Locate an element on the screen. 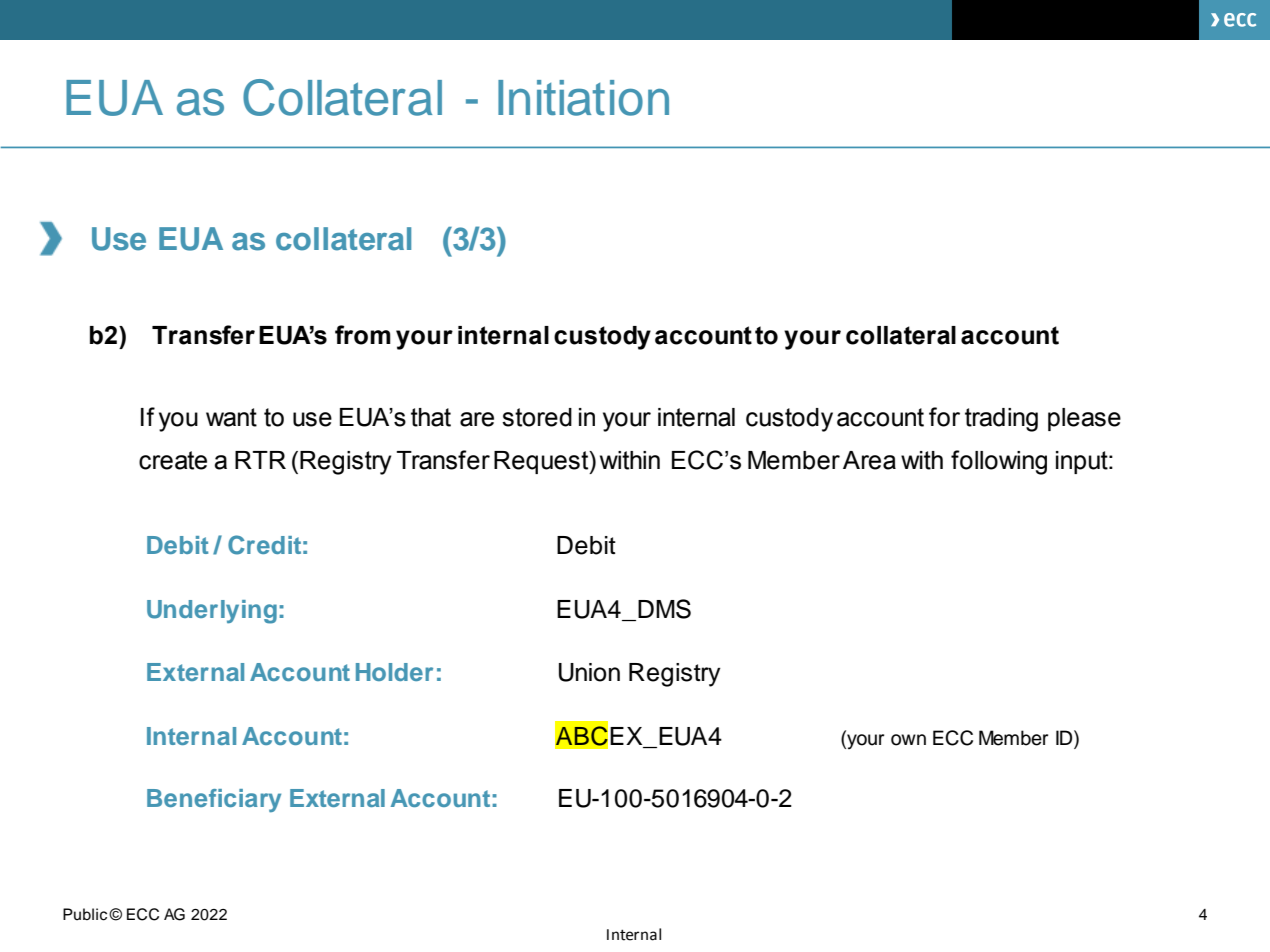 Image resolution: width=1270 pixels, height=952 pixels. Beneficiary is located at coordinates (214, 801).
